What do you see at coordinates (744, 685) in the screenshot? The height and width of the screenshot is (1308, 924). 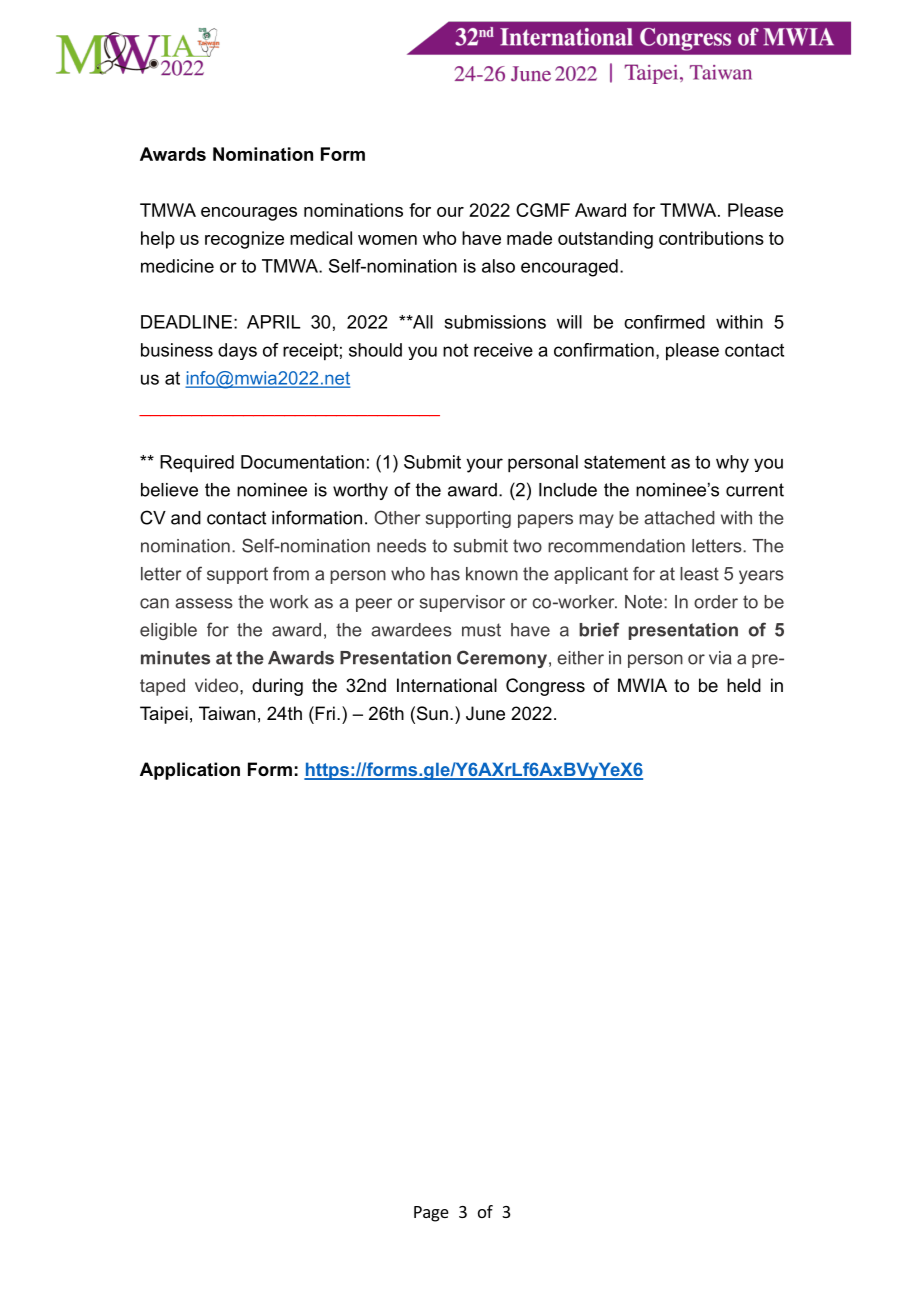 I see `held` at bounding box center [744, 685].
